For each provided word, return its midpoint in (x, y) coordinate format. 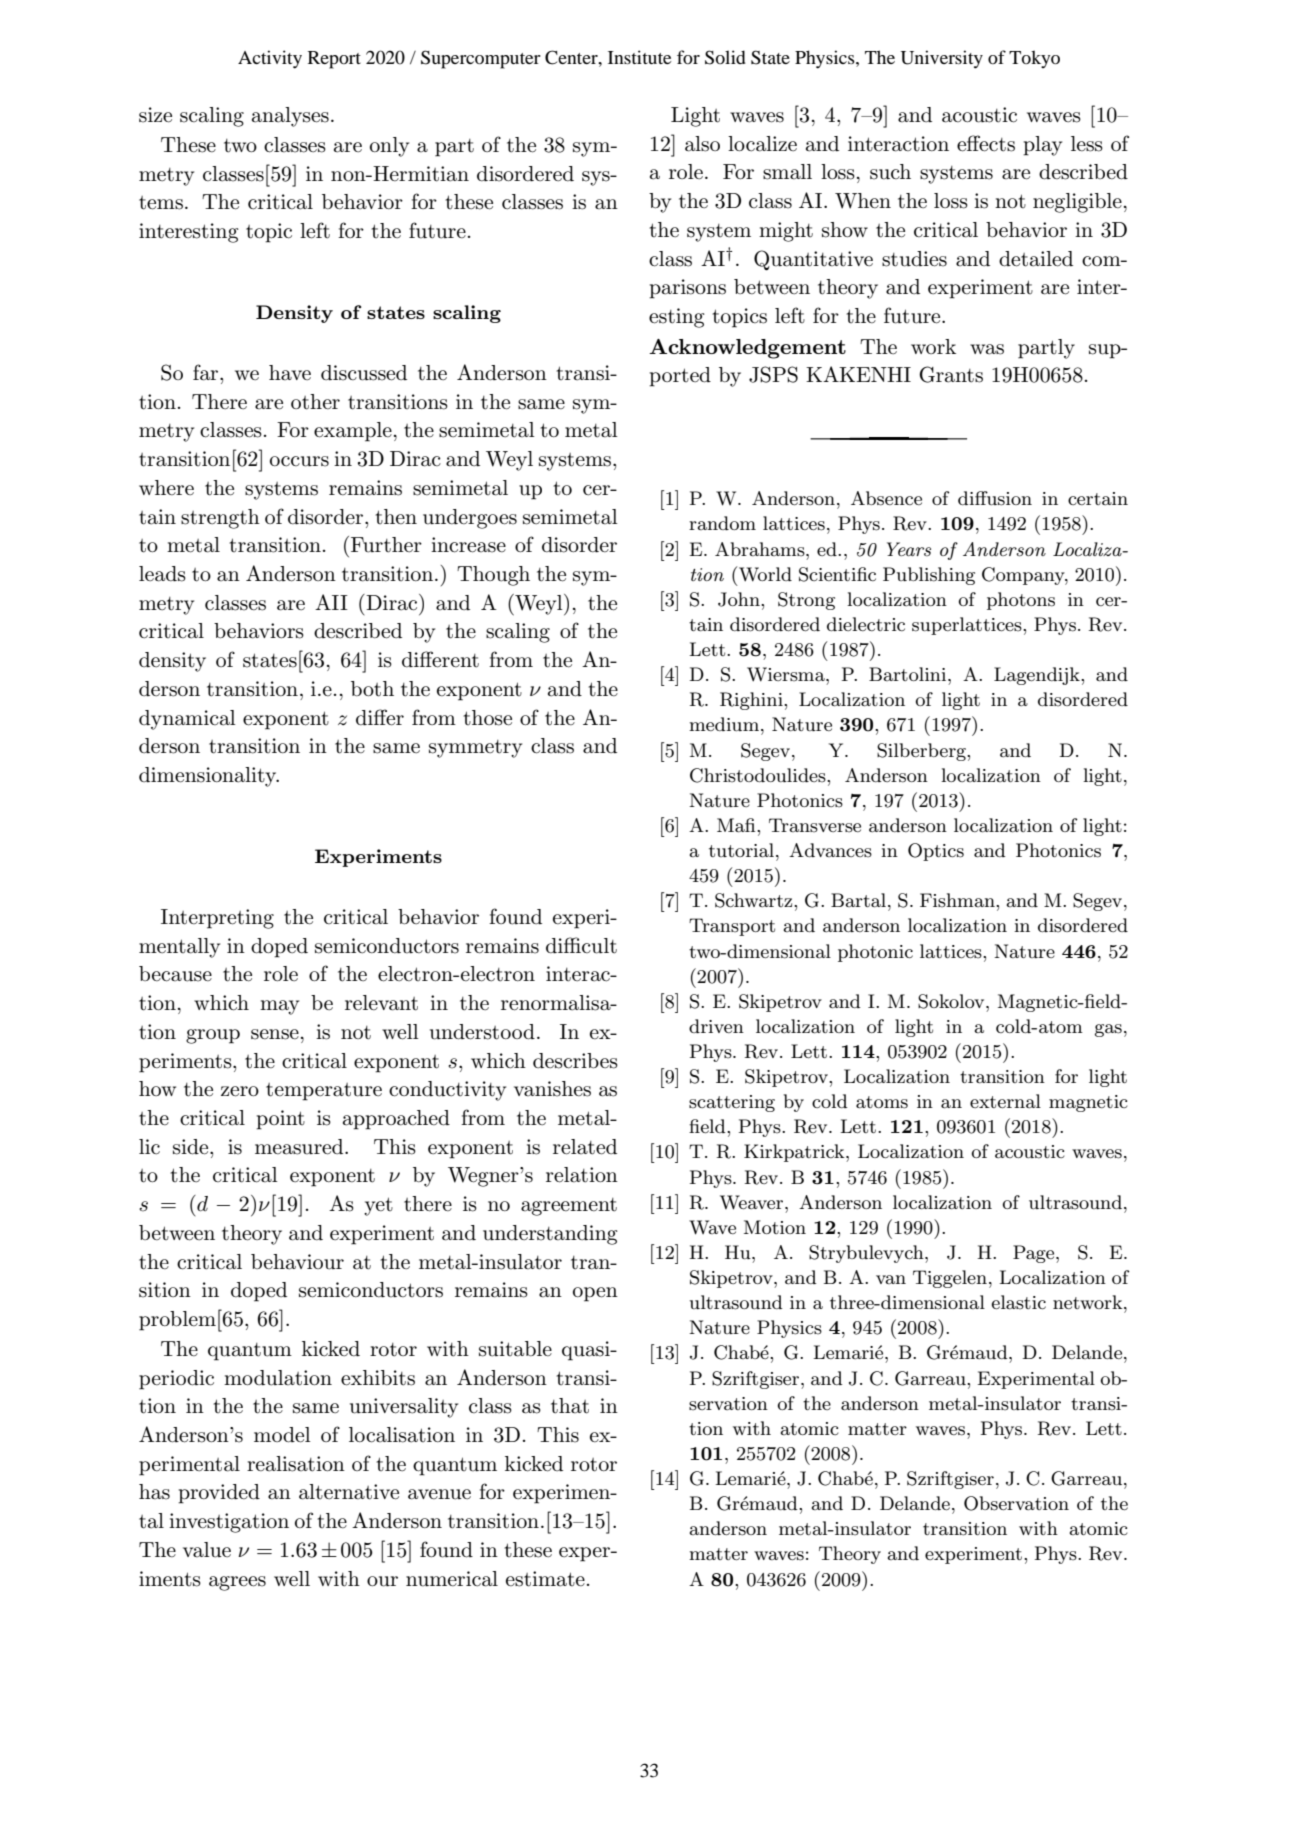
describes (575, 1061)
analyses (290, 117)
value (207, 1550)
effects (986, 143)
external (1005, 1101)
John (740, 599)
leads (162, 574)
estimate (545, 1579)
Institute (639, 57)
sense (275, 1034)
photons (1021, 601)
